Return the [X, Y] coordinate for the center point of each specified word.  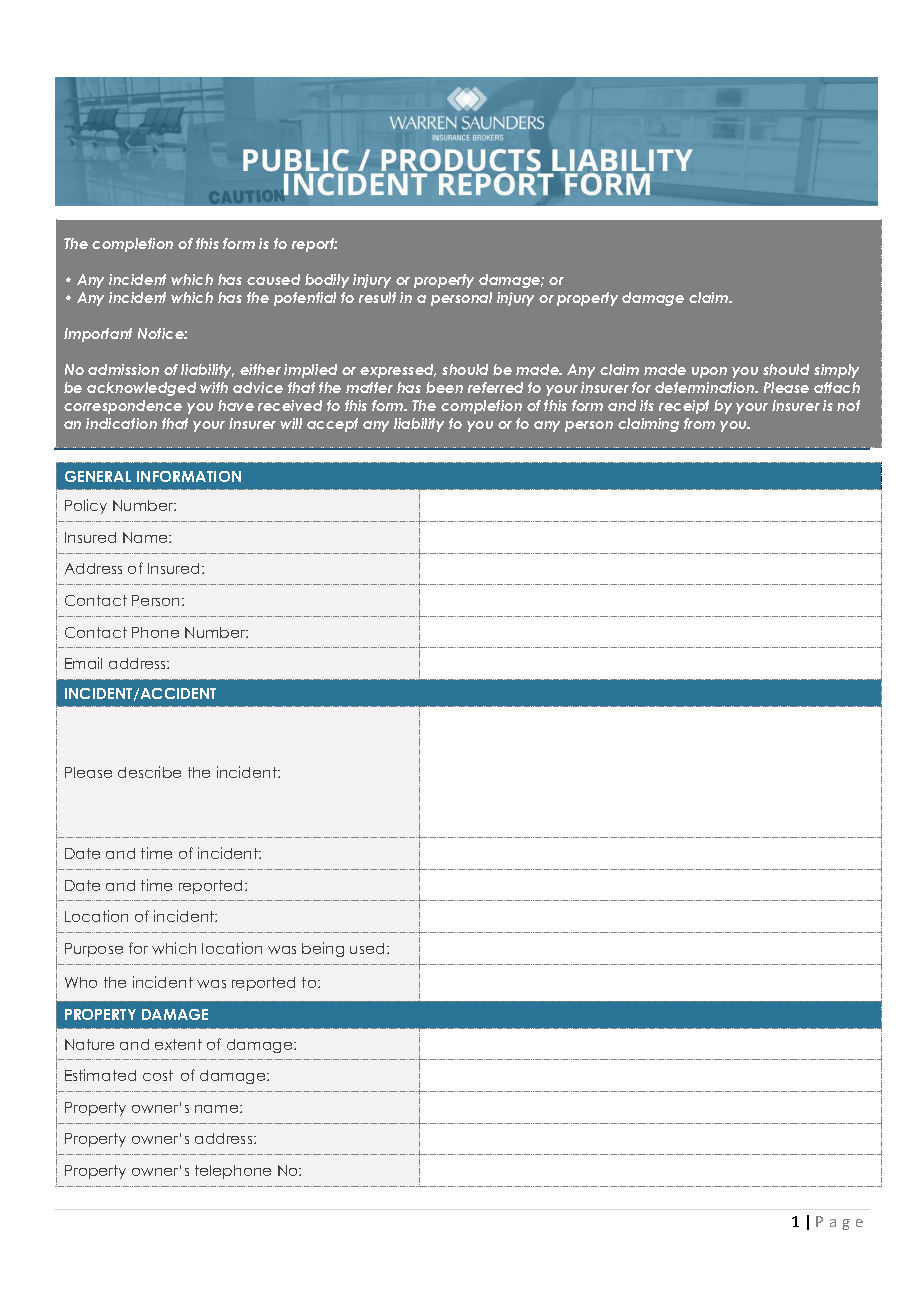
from [699, 423]
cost [158, 1075]
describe [149, 772]
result [377, 297]
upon [709, 372]
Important [98, 335]
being [323, 949]
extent [178, 1044]
